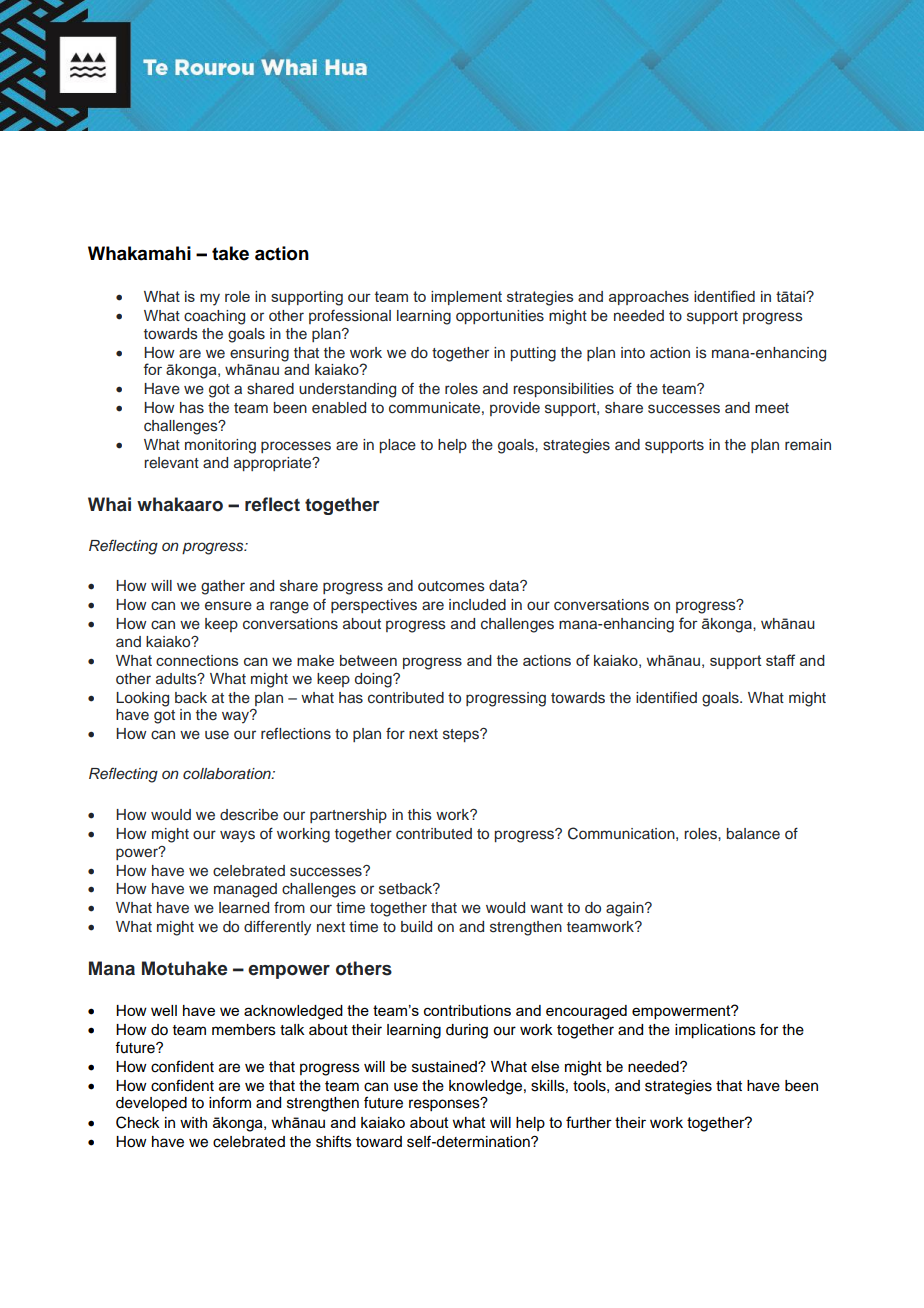 The height and width of the document is (1308, 924). I want to click on build, so click(416, 927).
